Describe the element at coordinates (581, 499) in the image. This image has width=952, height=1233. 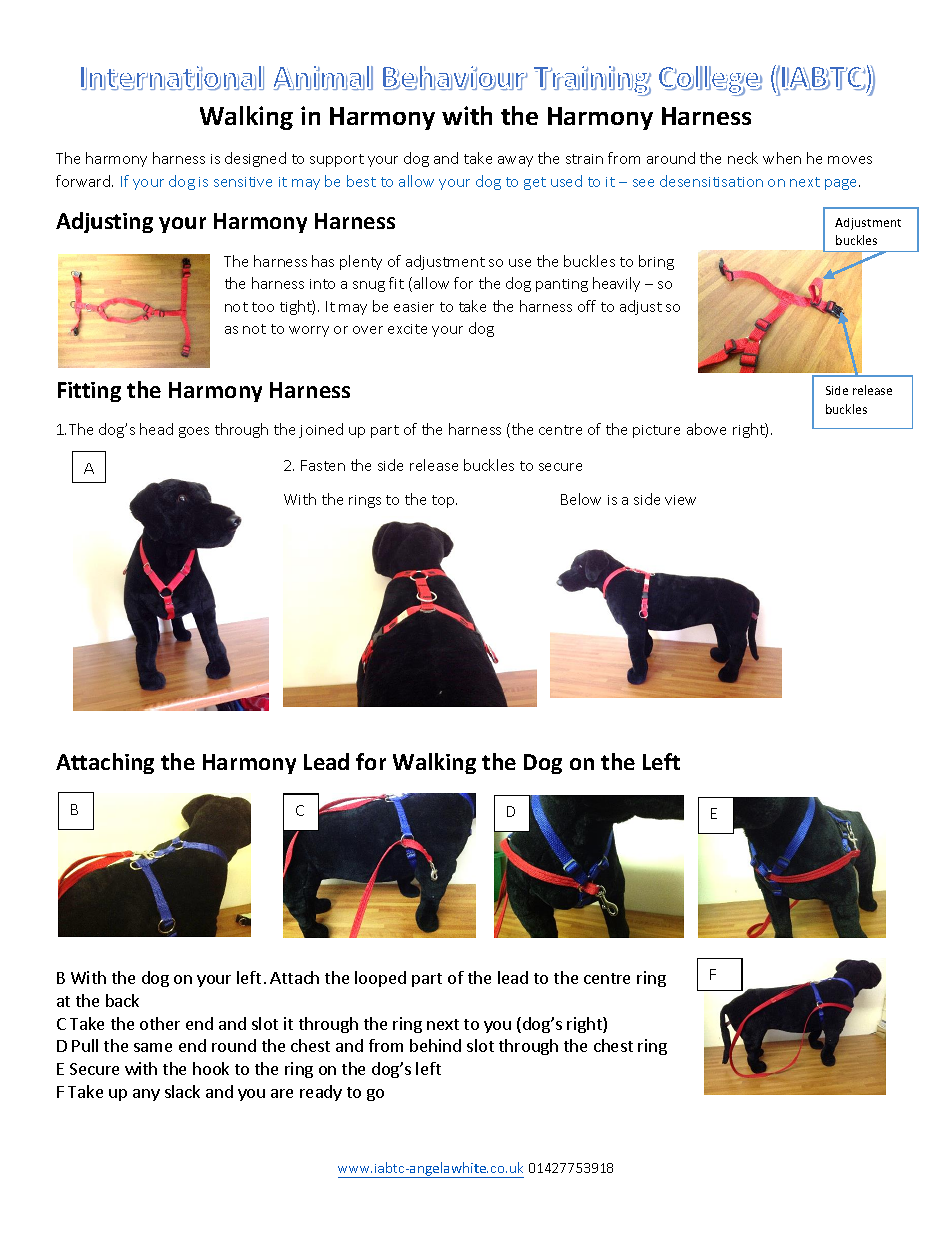
I see `Below` at that location.
